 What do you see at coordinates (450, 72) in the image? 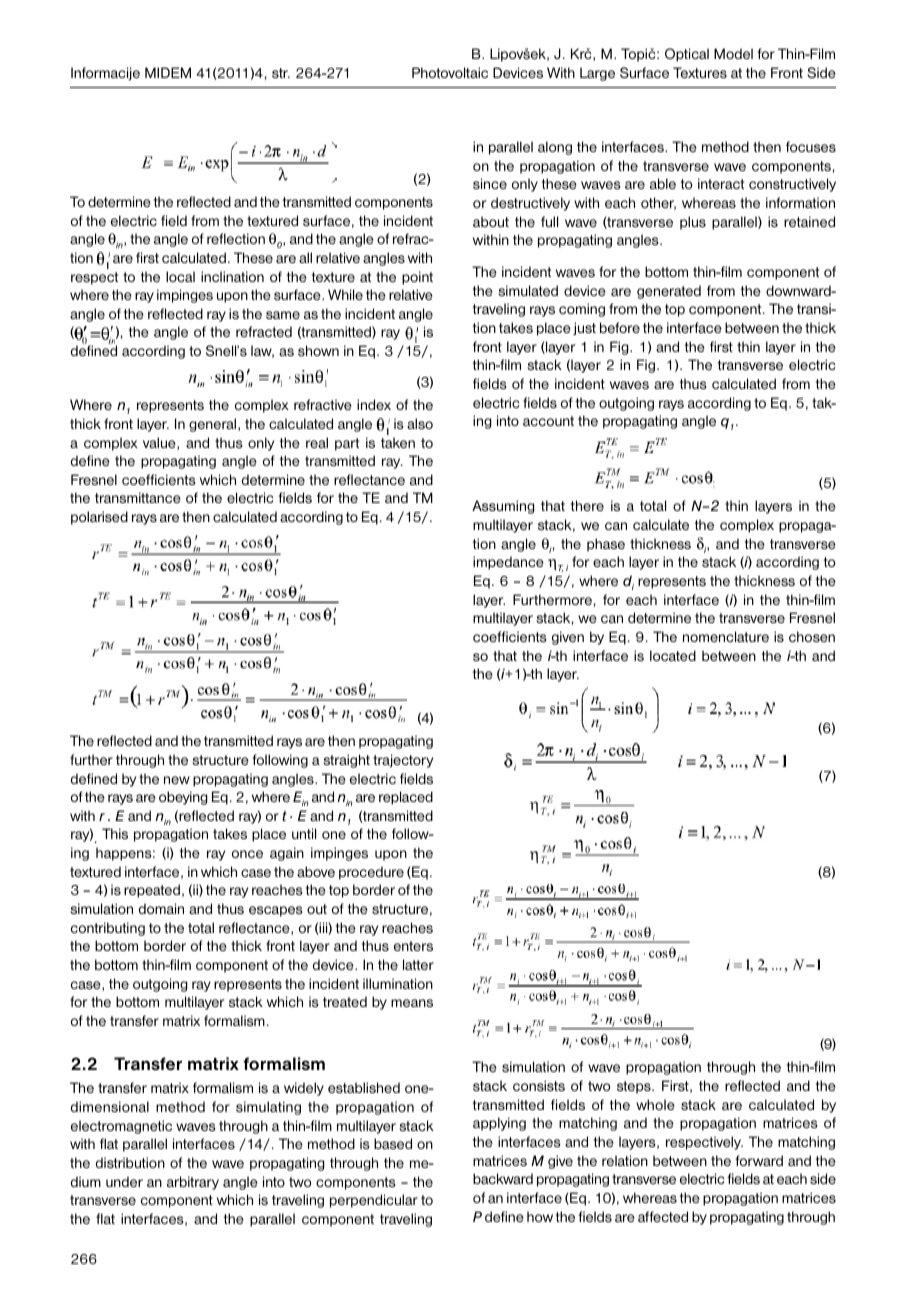
I see `Photovoltaic` at bounding box center [450, 72].
